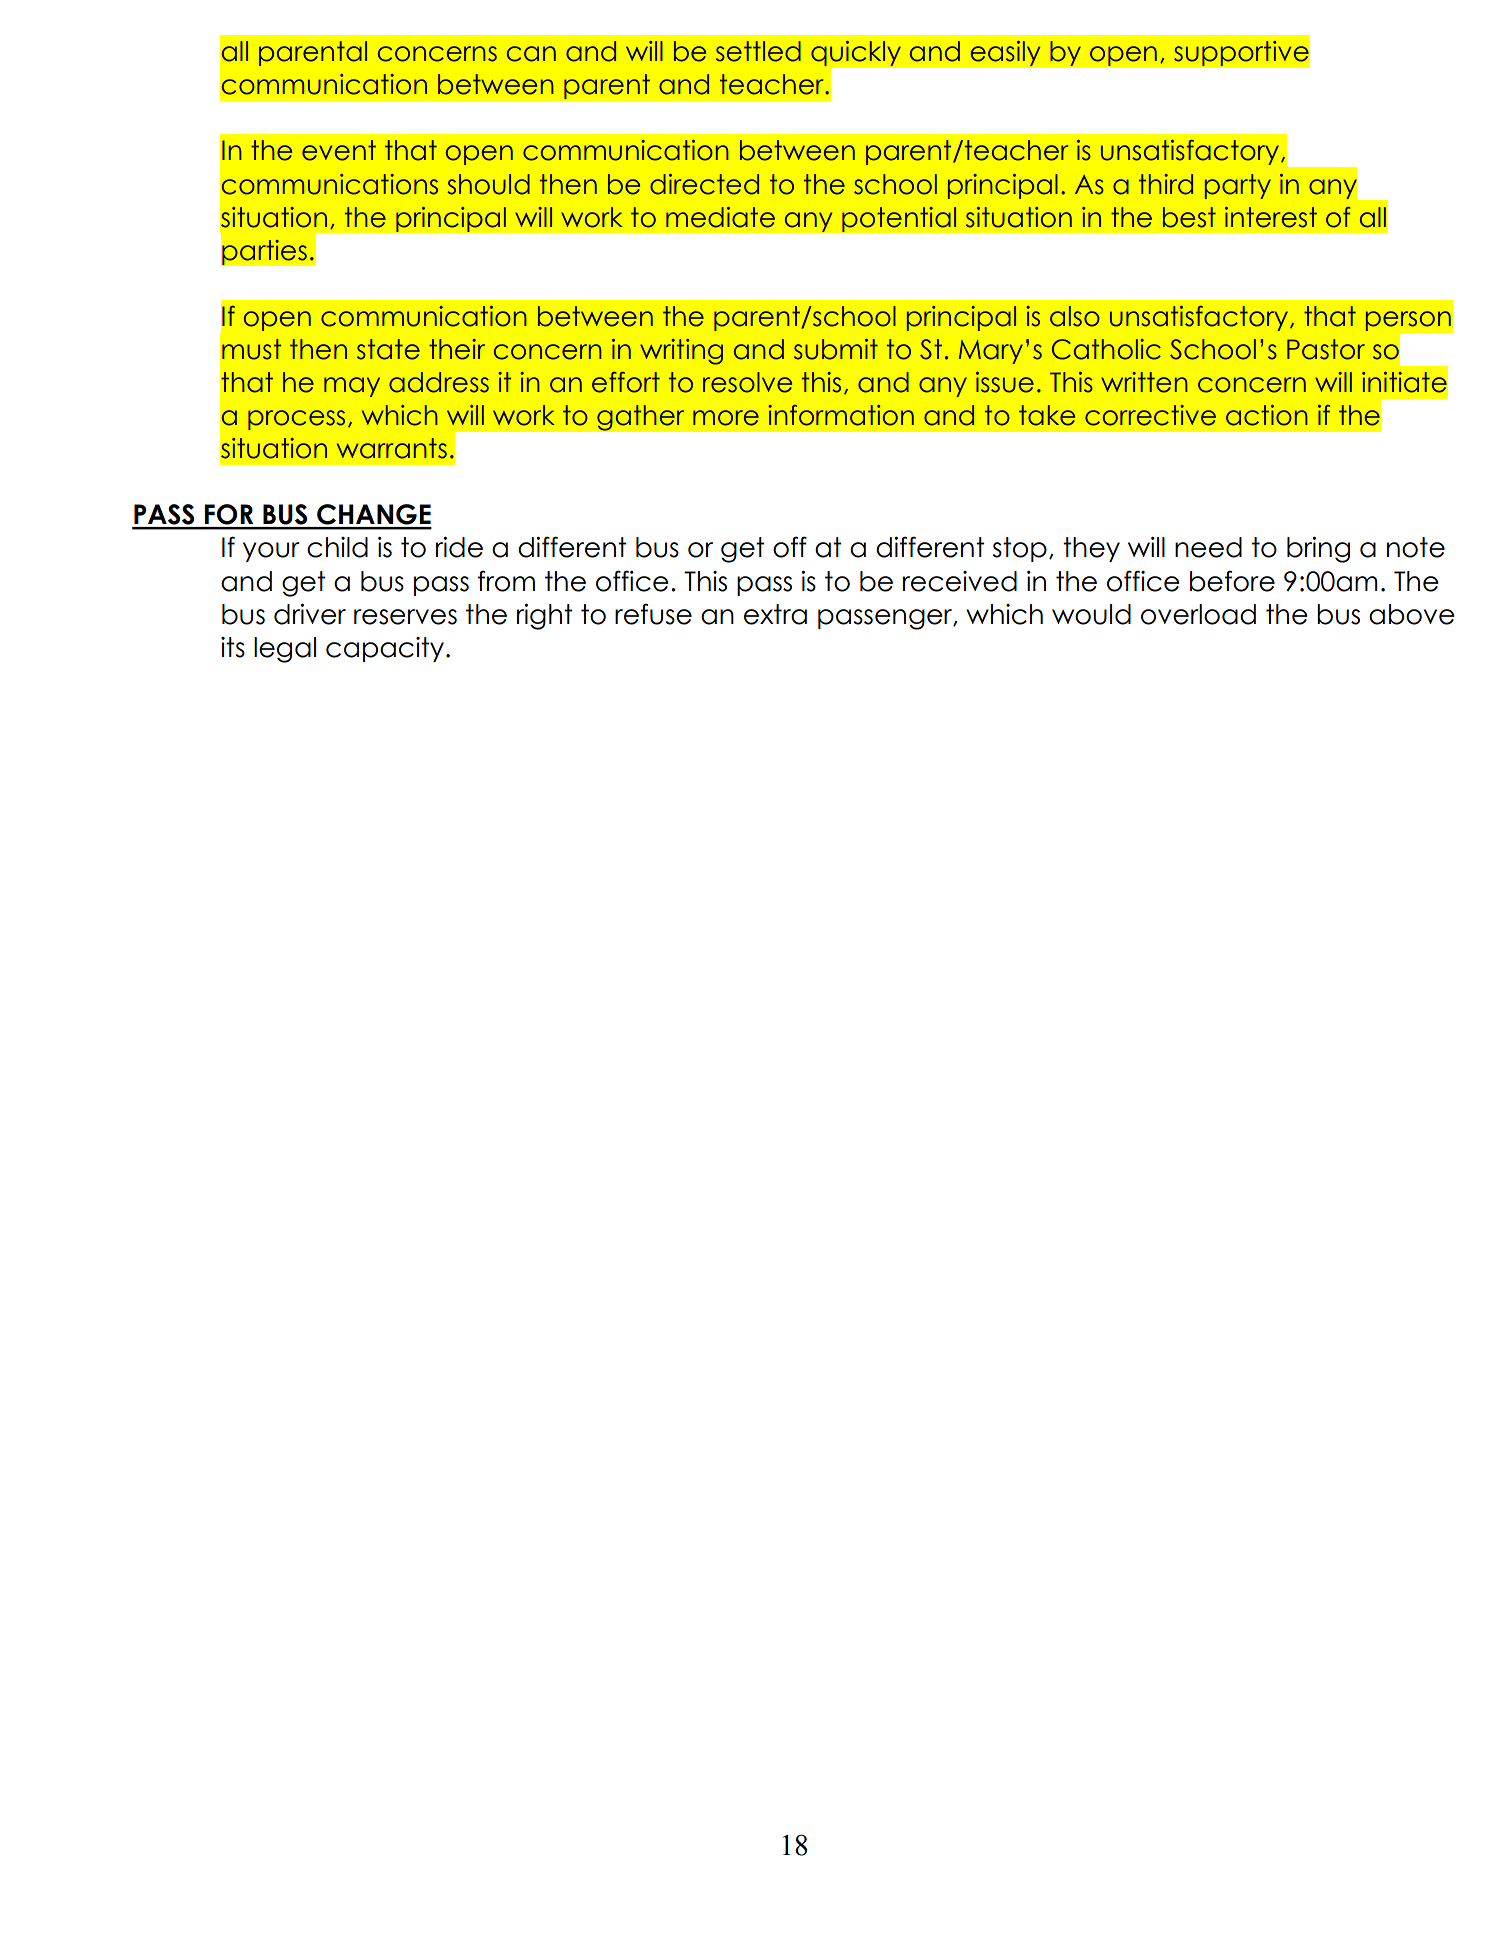  I want to click on overload, so click(1198, 614).
